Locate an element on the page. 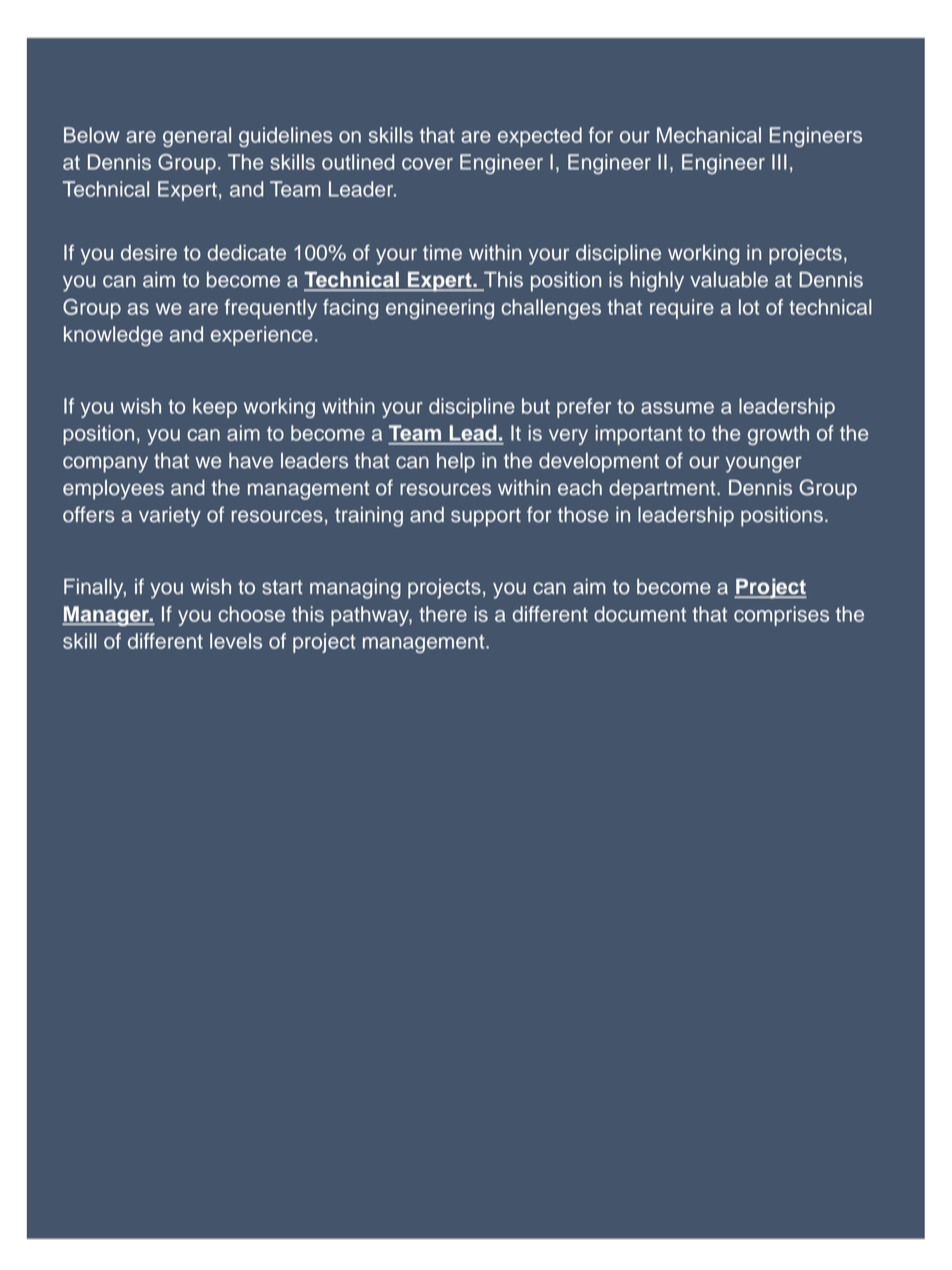 This document has width=952, height=1270. Mechanical is located at coordinates (709, 135).
